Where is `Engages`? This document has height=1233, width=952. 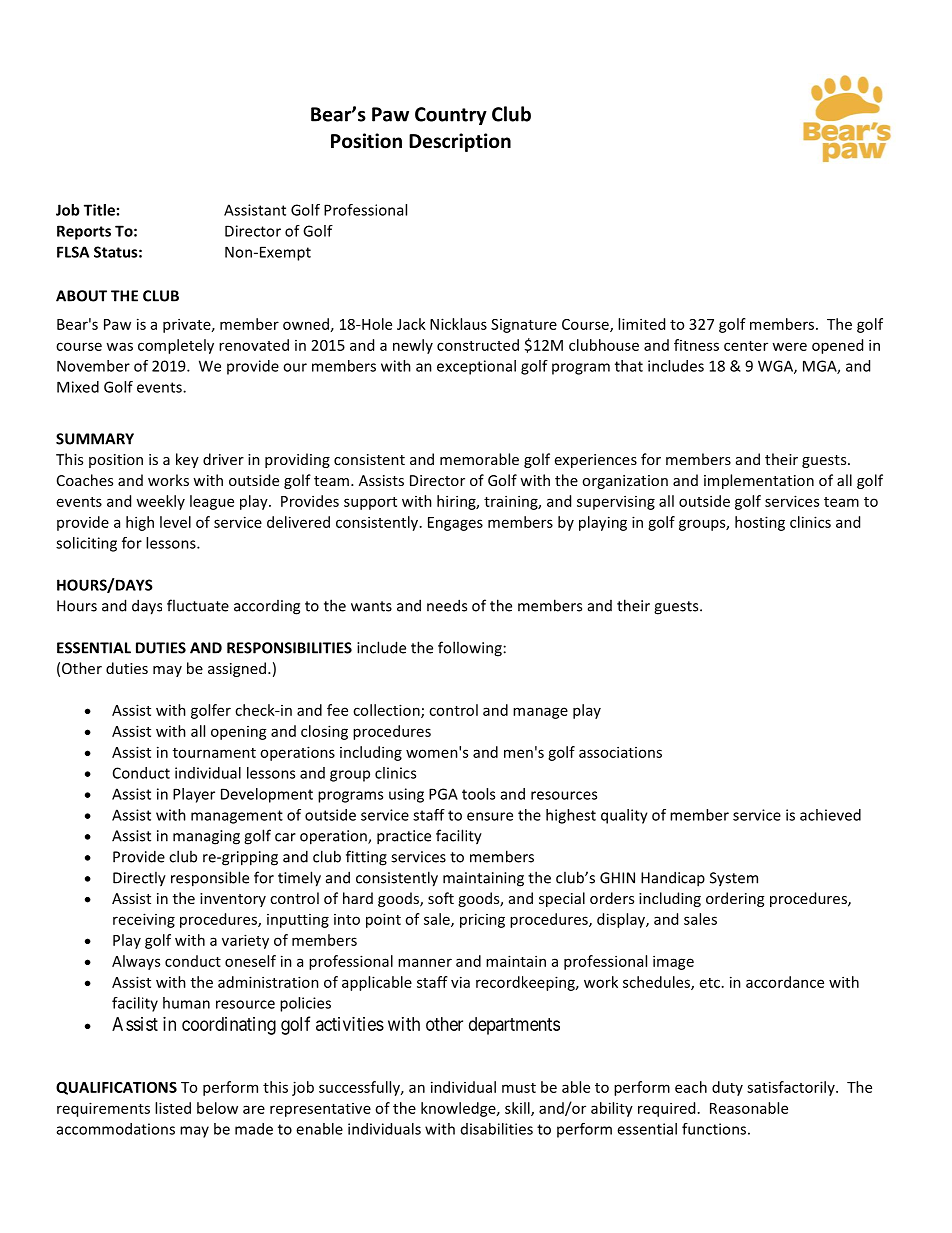 Engages is located at coordinates (455, 524).
